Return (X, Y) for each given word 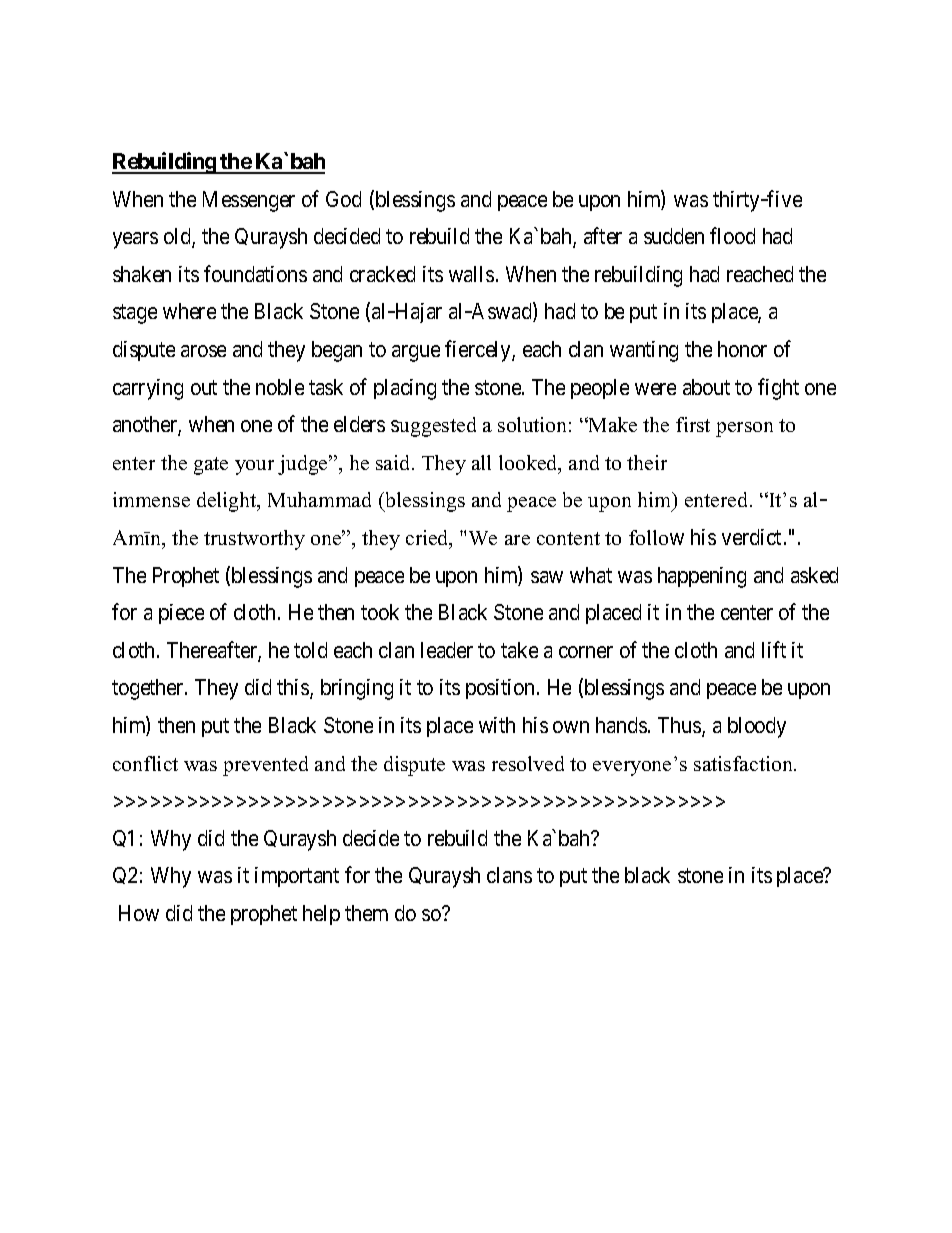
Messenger (249, 201)
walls (471, 274)
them (366, 913)
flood (732, 235)
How (139, 913)
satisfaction (744, 763)
